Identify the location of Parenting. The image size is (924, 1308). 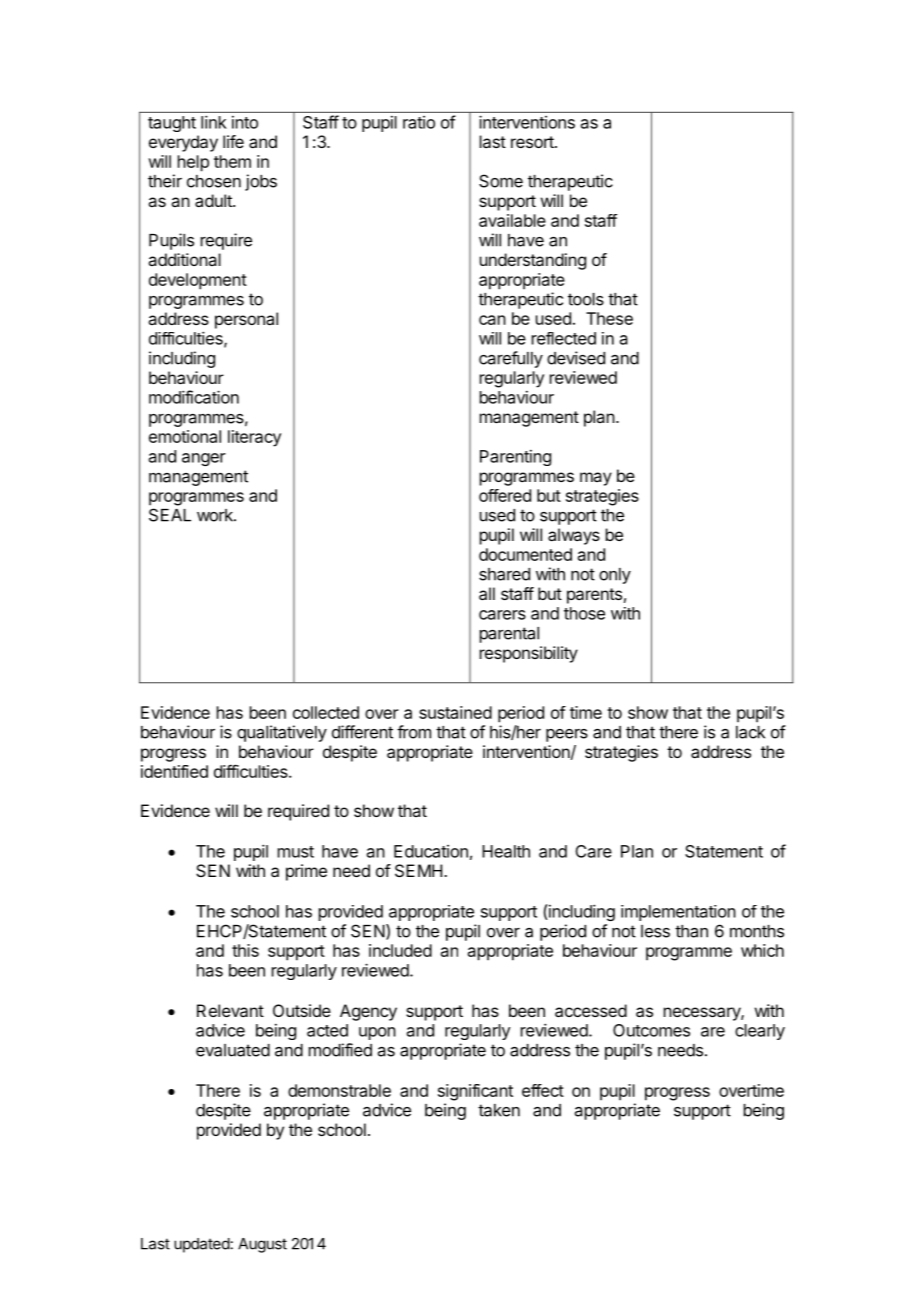
(515, 458).
